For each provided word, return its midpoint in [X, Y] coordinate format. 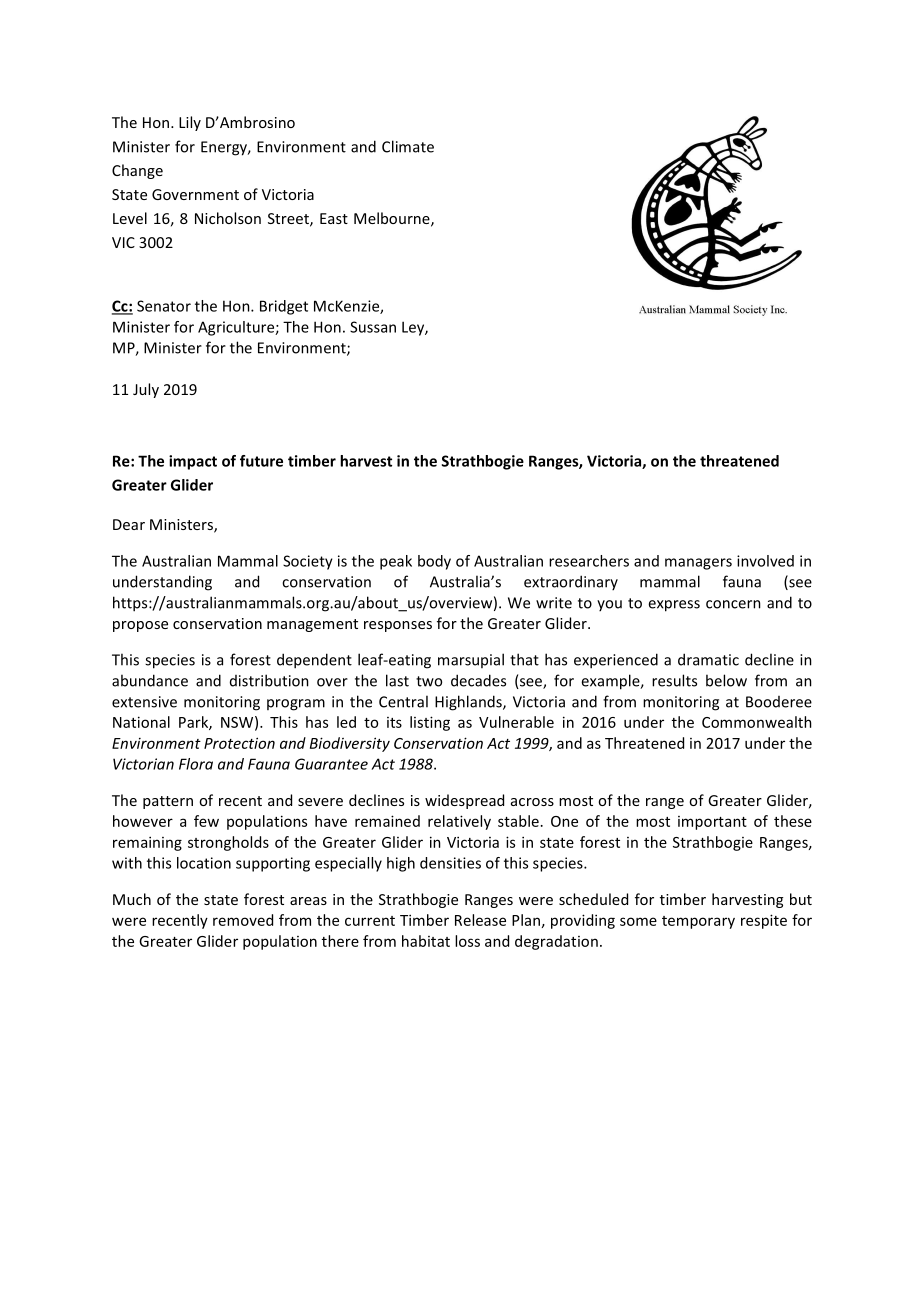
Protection [239, 743]
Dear [129, 524]
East [334, 218]
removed [243, 920]
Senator [164, 306]
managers [698, 564]
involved [765, 561]
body [434, 562]
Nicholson [228, 218]
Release [480, 920]
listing [430, 723]
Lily [190, 123]
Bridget [284, 307]
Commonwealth [757, 722]
